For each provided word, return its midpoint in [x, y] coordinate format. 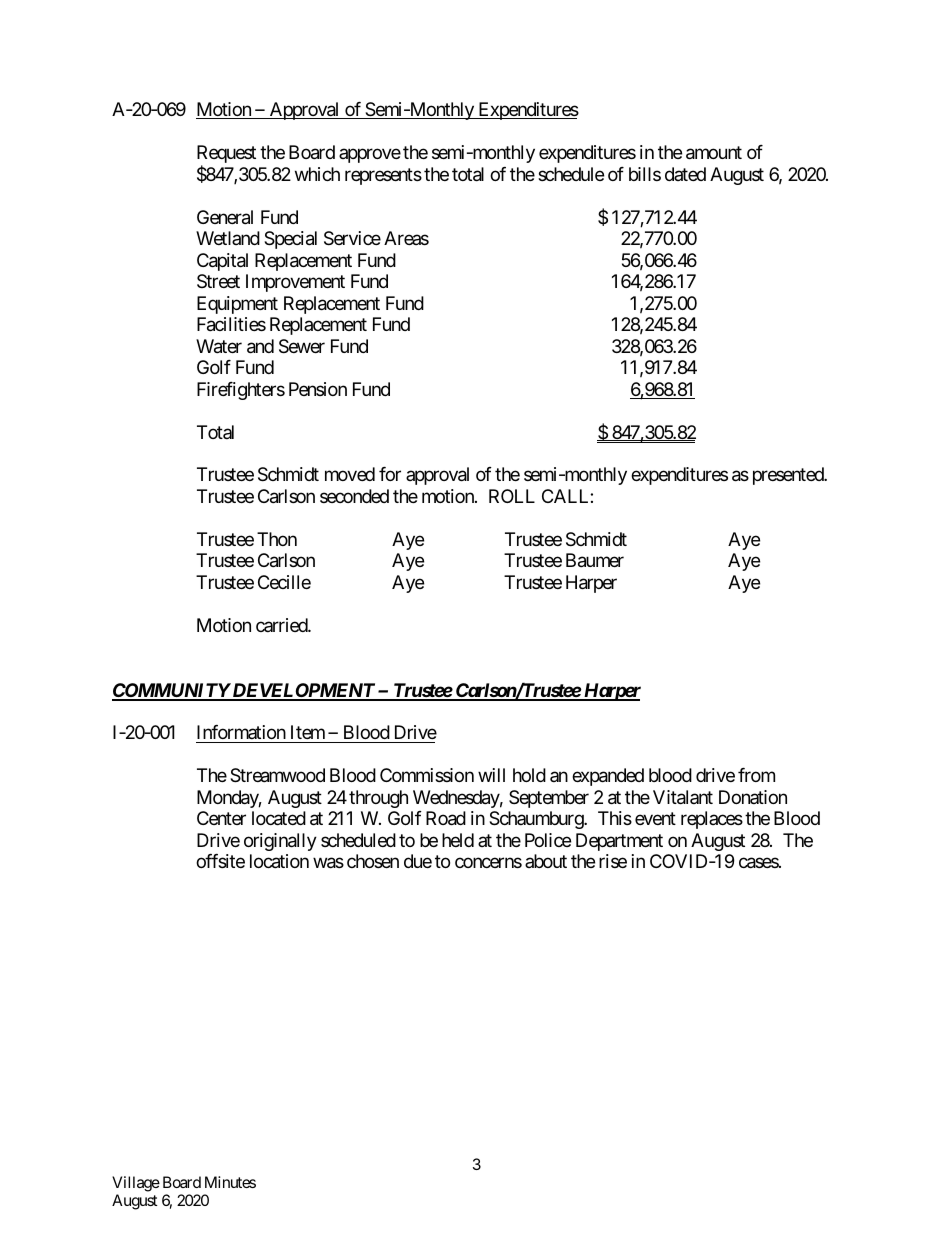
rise [613, 861]
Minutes [230, 1182]
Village [136, 1184]
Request [226, 155]
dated [685, 174]
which [317, 174]
